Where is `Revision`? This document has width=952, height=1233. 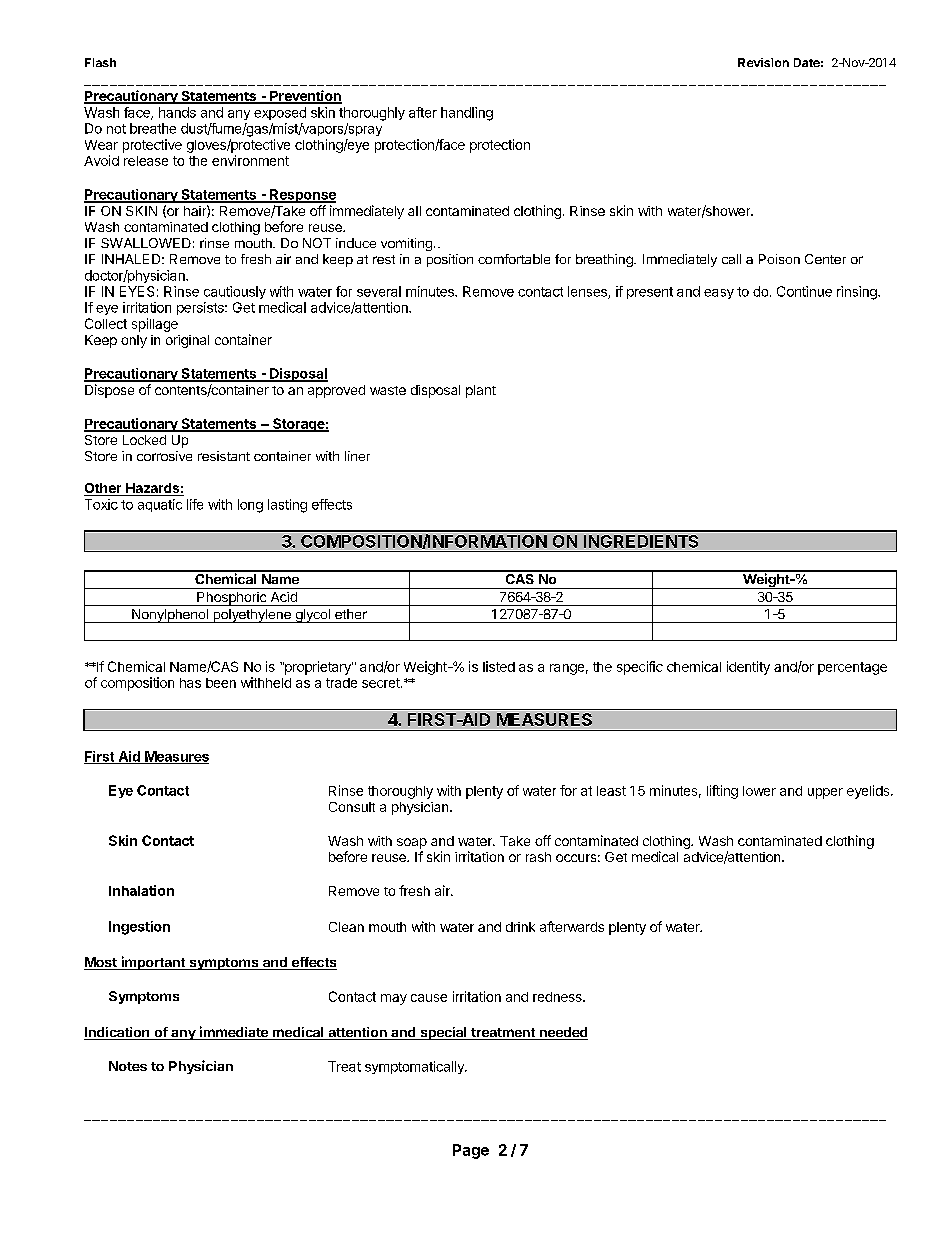
Revision is located at coordinates (763, 62).
